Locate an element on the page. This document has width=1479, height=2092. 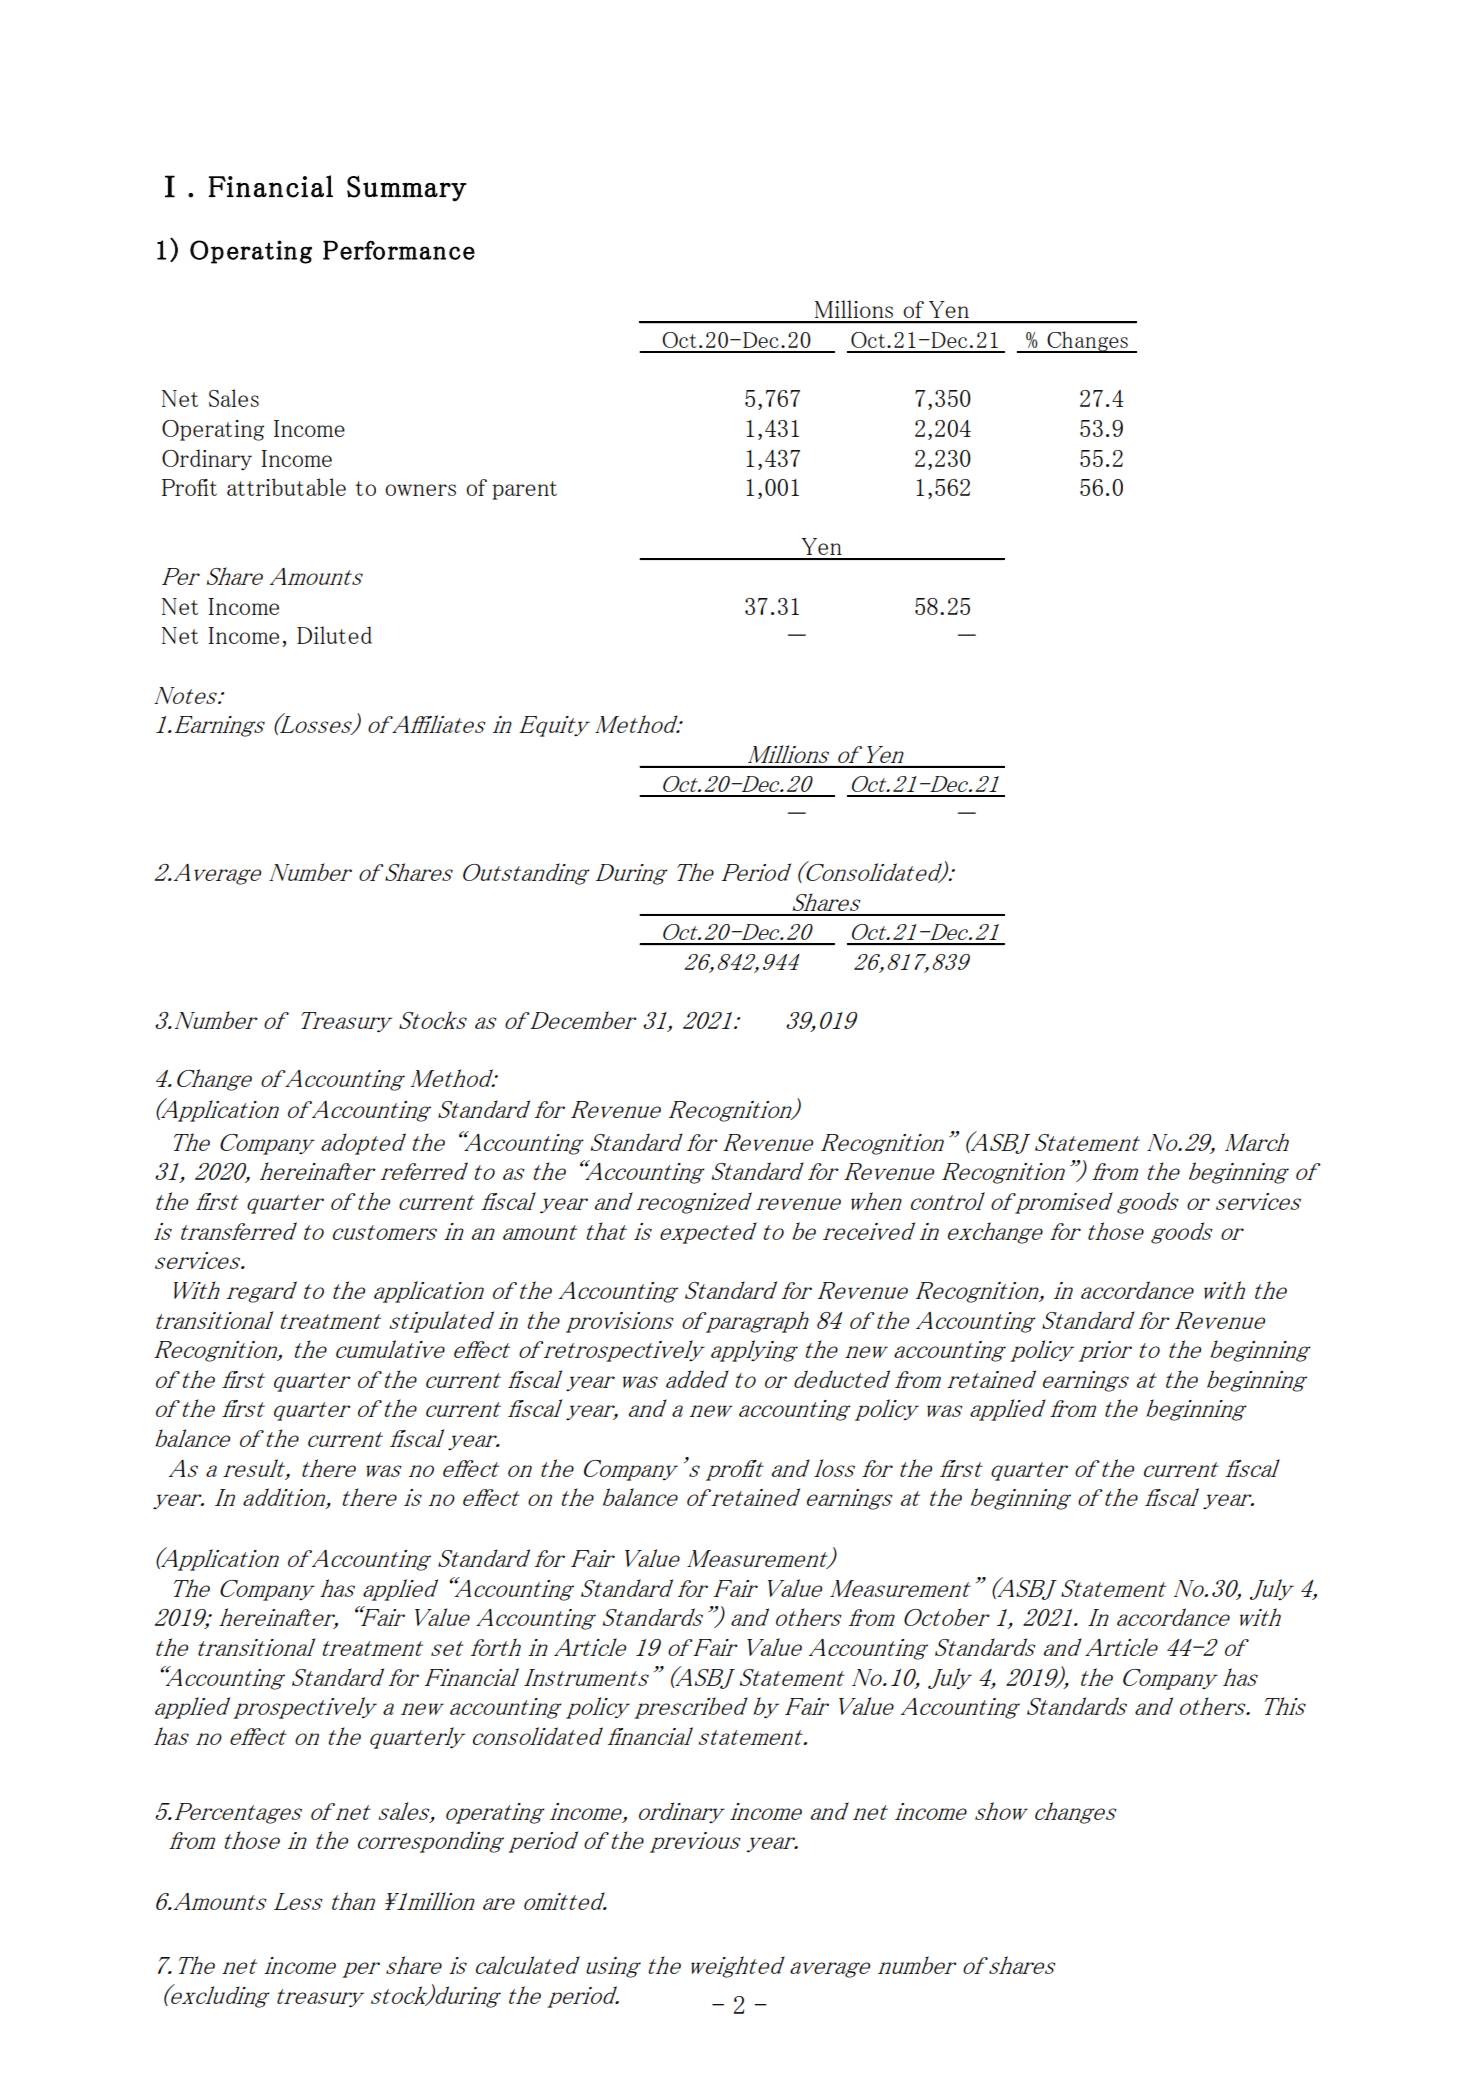
attributable is located at coordinates (286, 487).
